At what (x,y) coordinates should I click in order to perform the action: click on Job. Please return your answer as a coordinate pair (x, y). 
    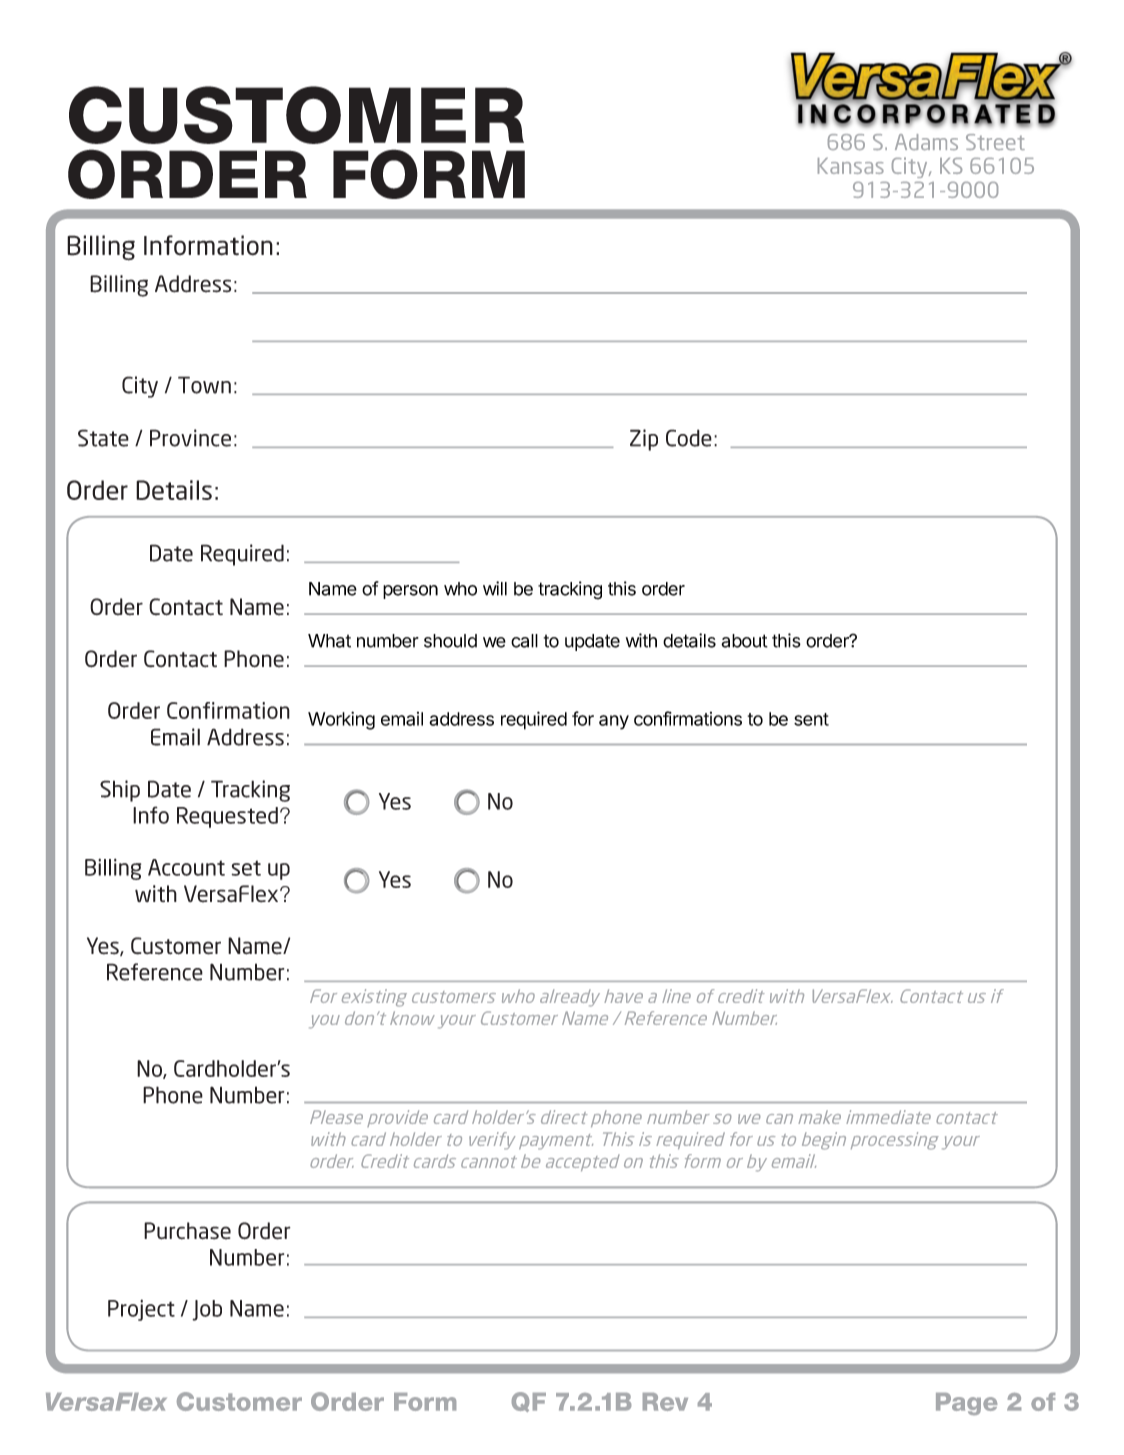
    Looking at the image, I should click on (207, 1310).
